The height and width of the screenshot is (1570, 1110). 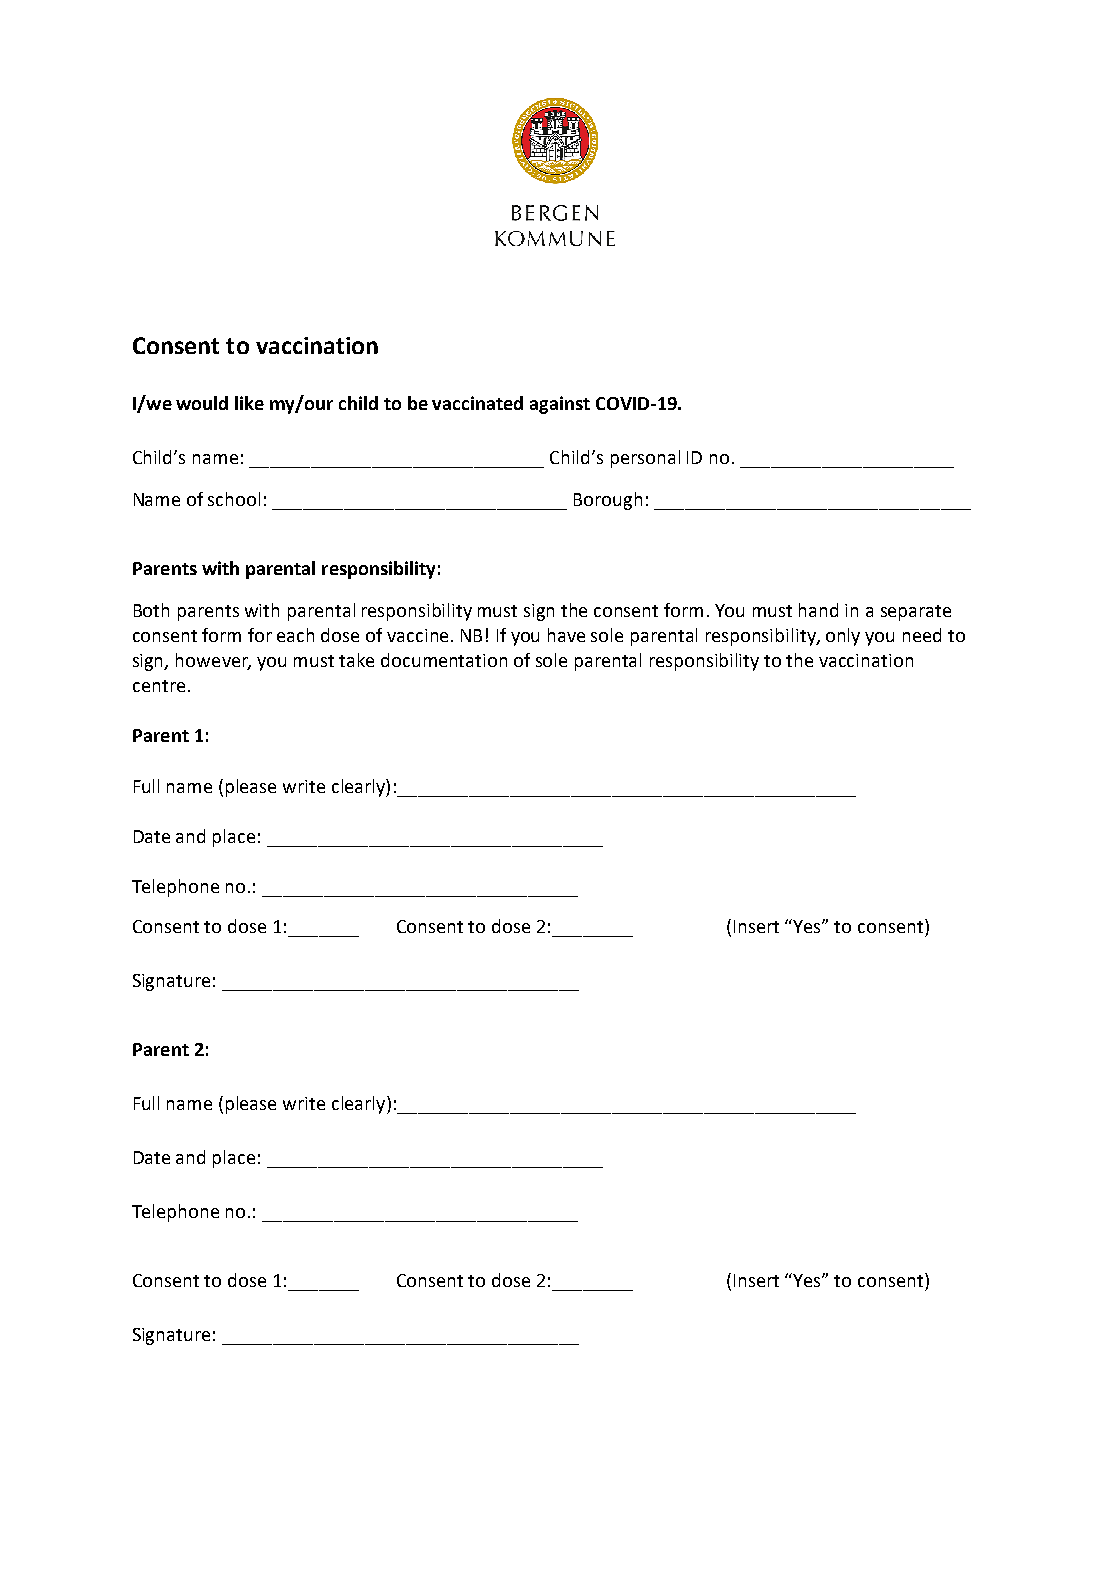 What do you see at coordinates (249, 403) in the screenshot?
I see `like` at bounding box center [249, 403].
